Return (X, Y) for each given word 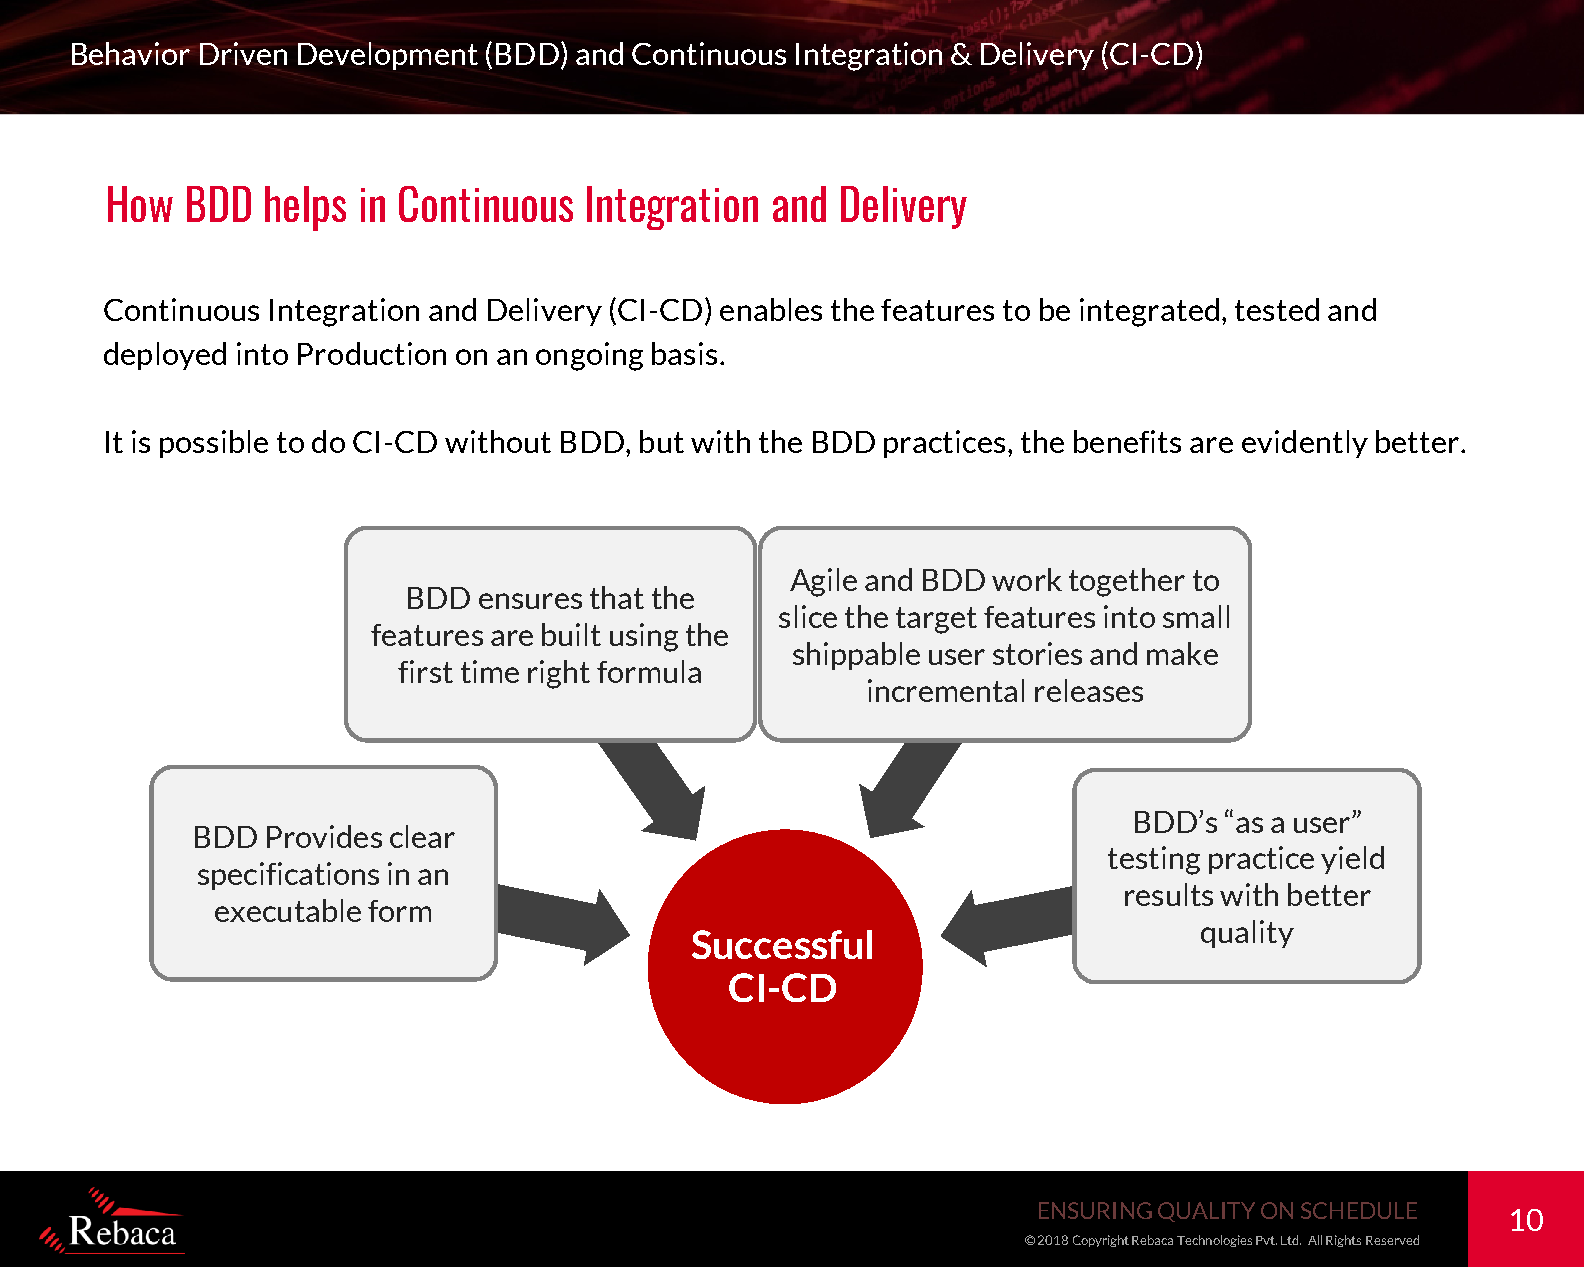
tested (1277, 309)
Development (388, 56)
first (425, 671)
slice (808, 616)
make (1182, 653)
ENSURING (1095, 1210)
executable (288, 910)
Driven (243, 53)
